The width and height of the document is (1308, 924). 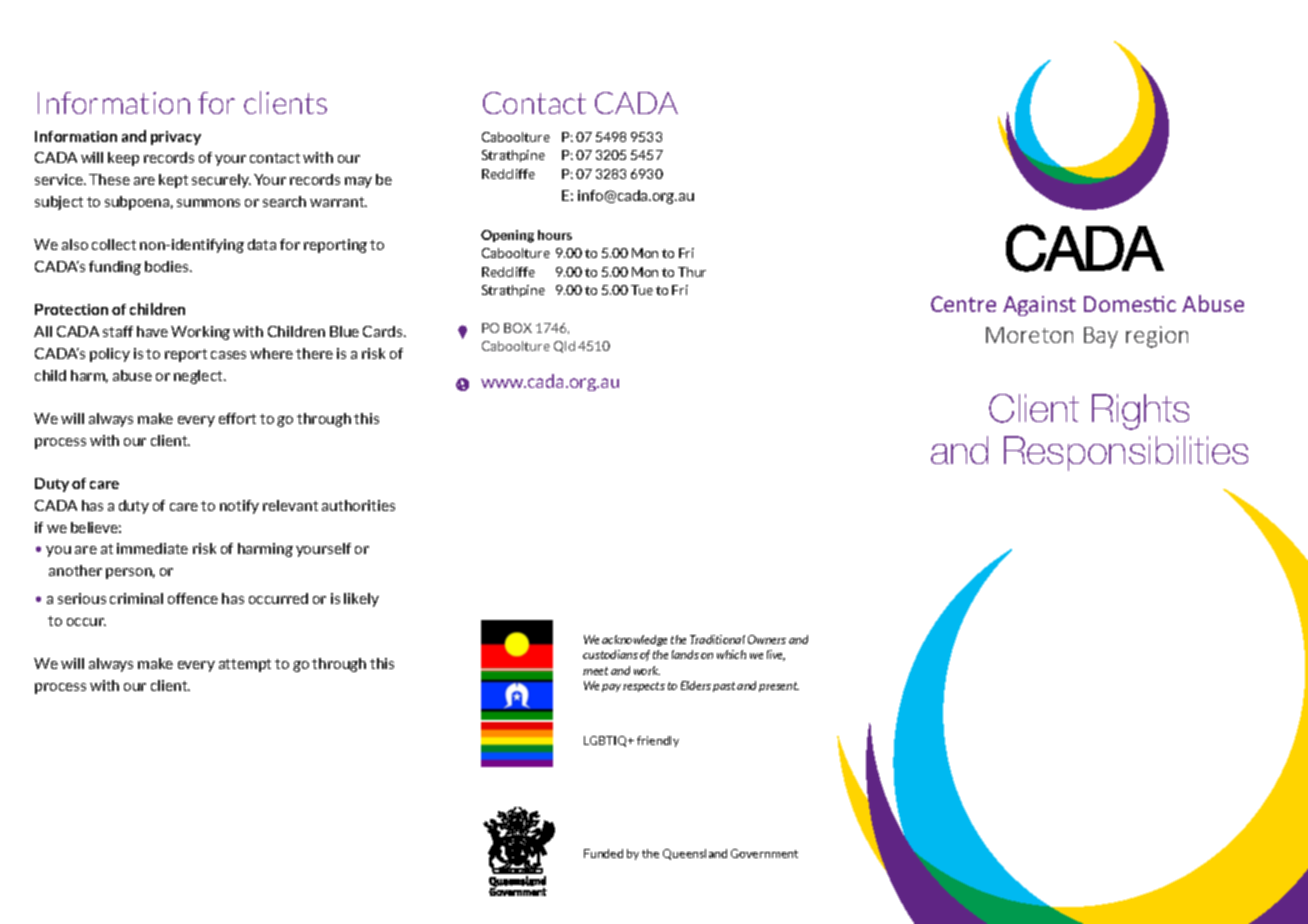 What do you see at coordinates (1140, 412) in the document?
I see `Rights` at bounding box center [1140, 412].
